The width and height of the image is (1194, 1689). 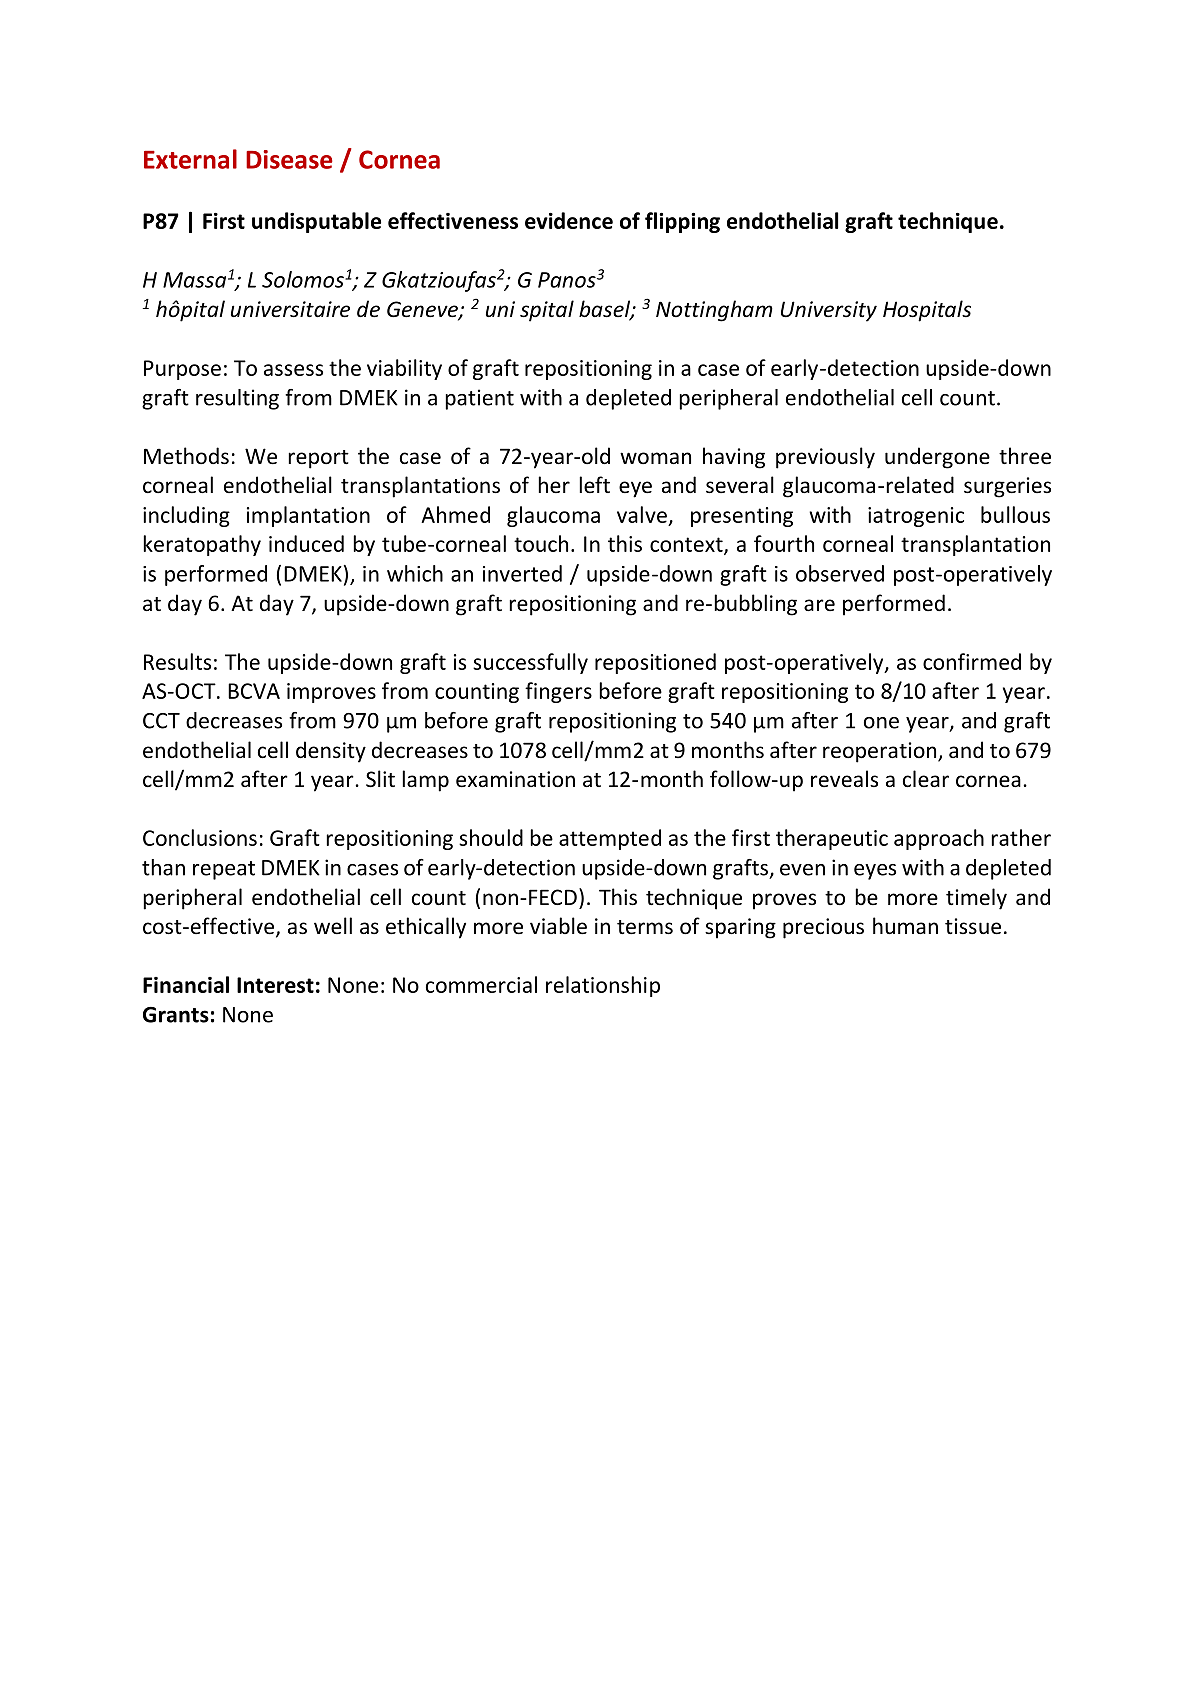 I want to click on evidence, so click(x=569, y=220).
